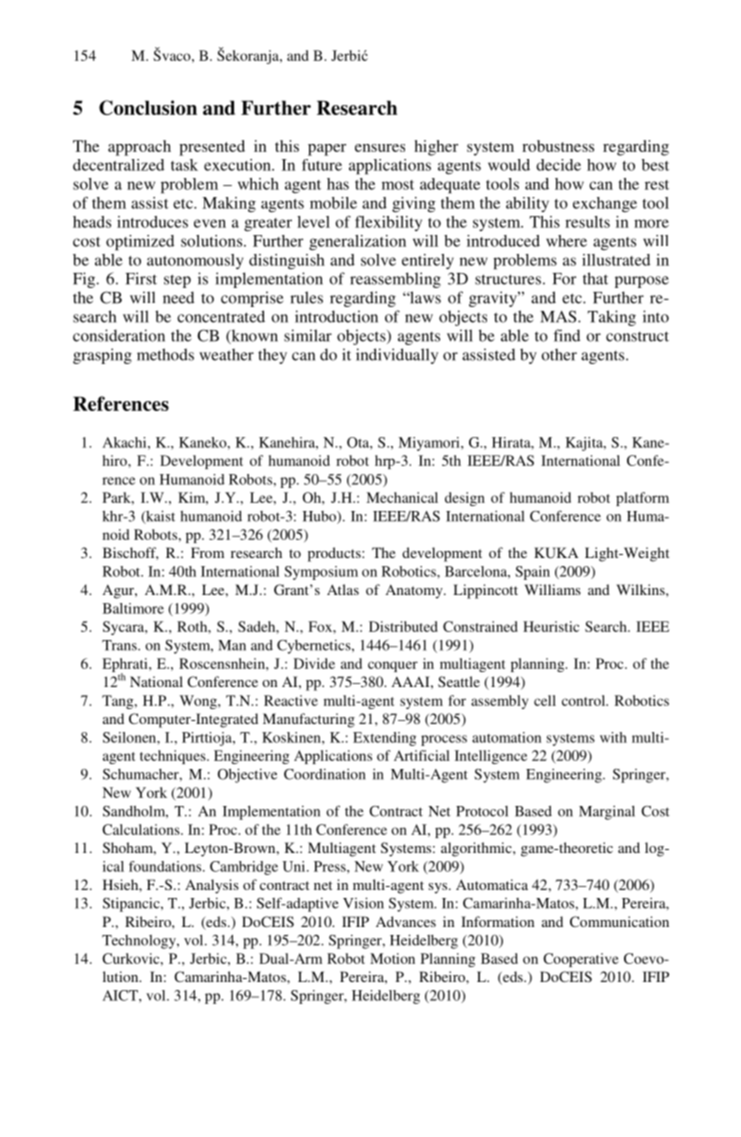 The height and width of the image is (1137, 741). I want to click on Trans, so click(120, 645).
